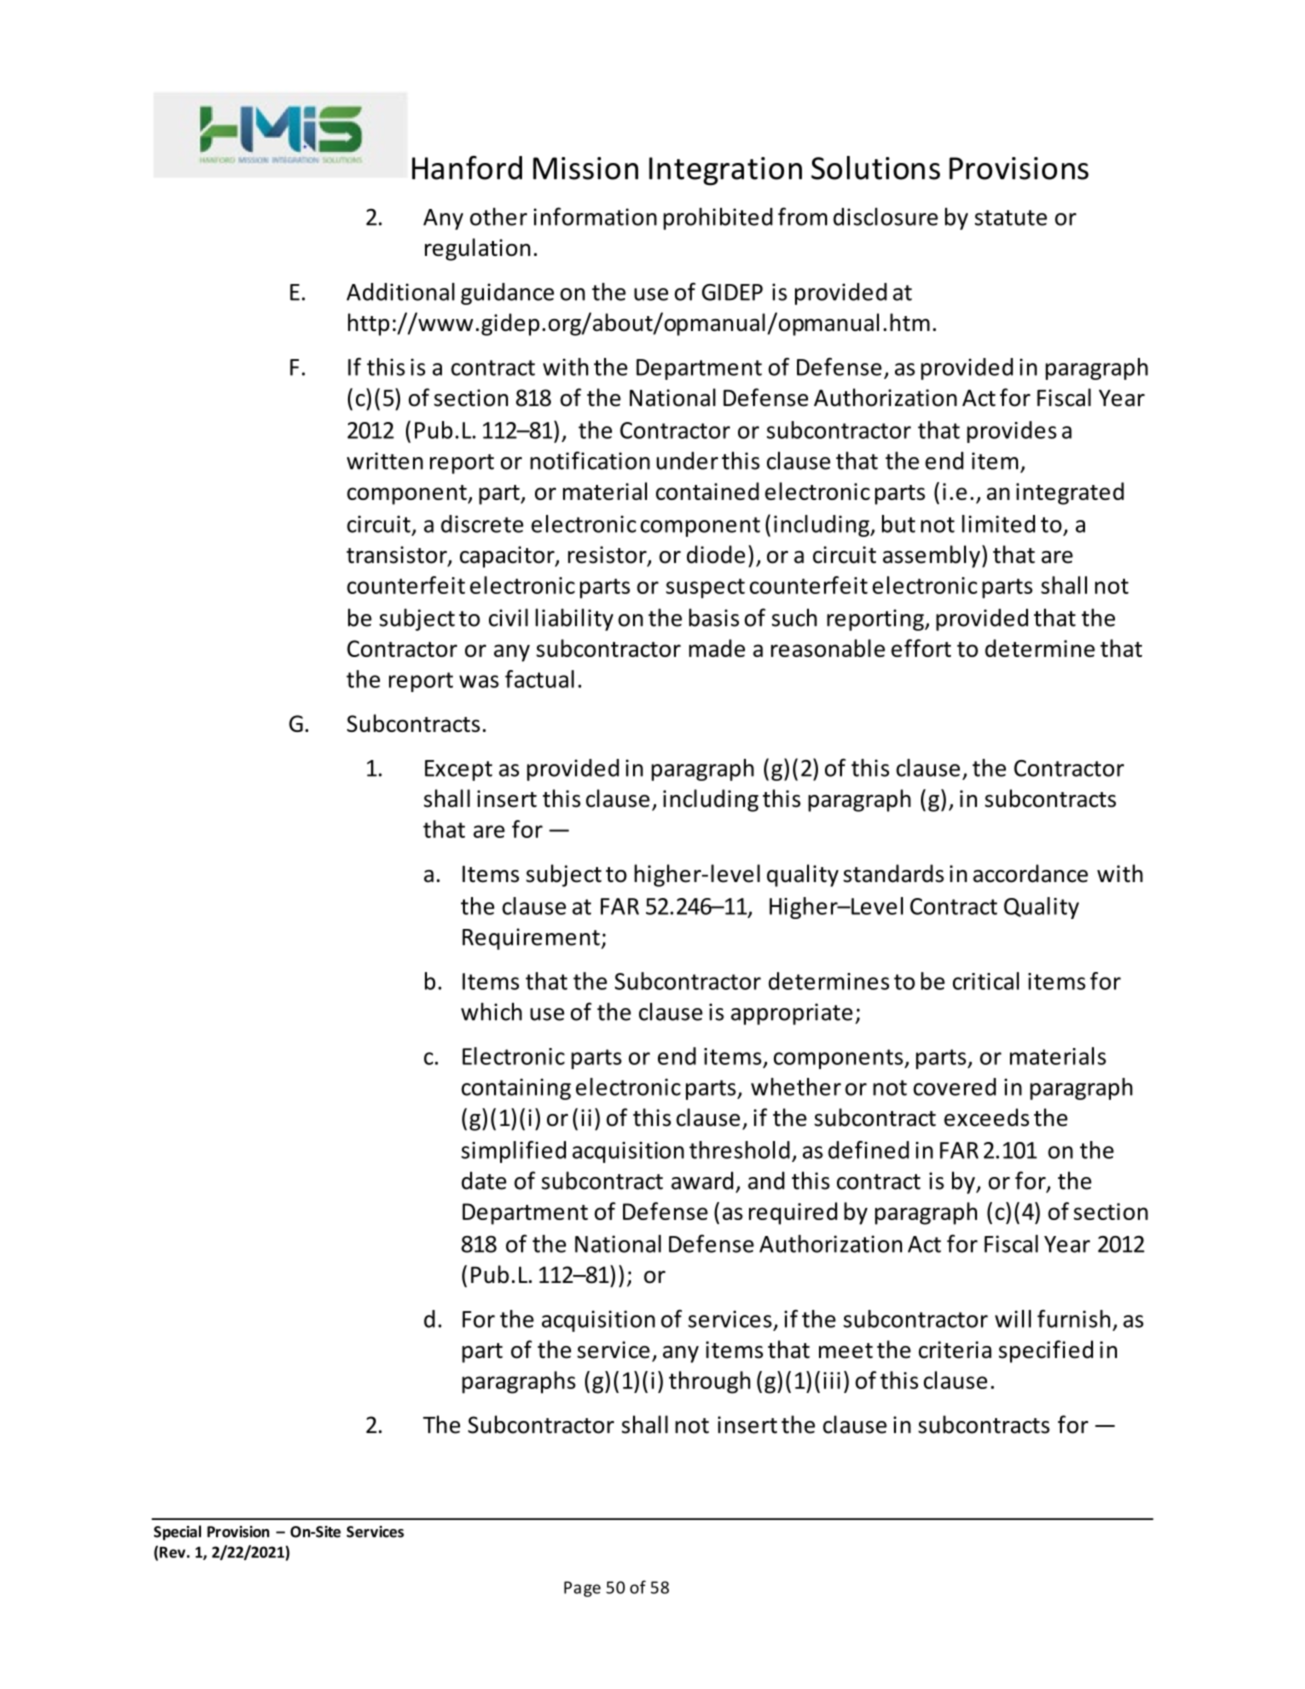 The image size is (1305, 1689). I want to click on Additional, so click(400, 292).
